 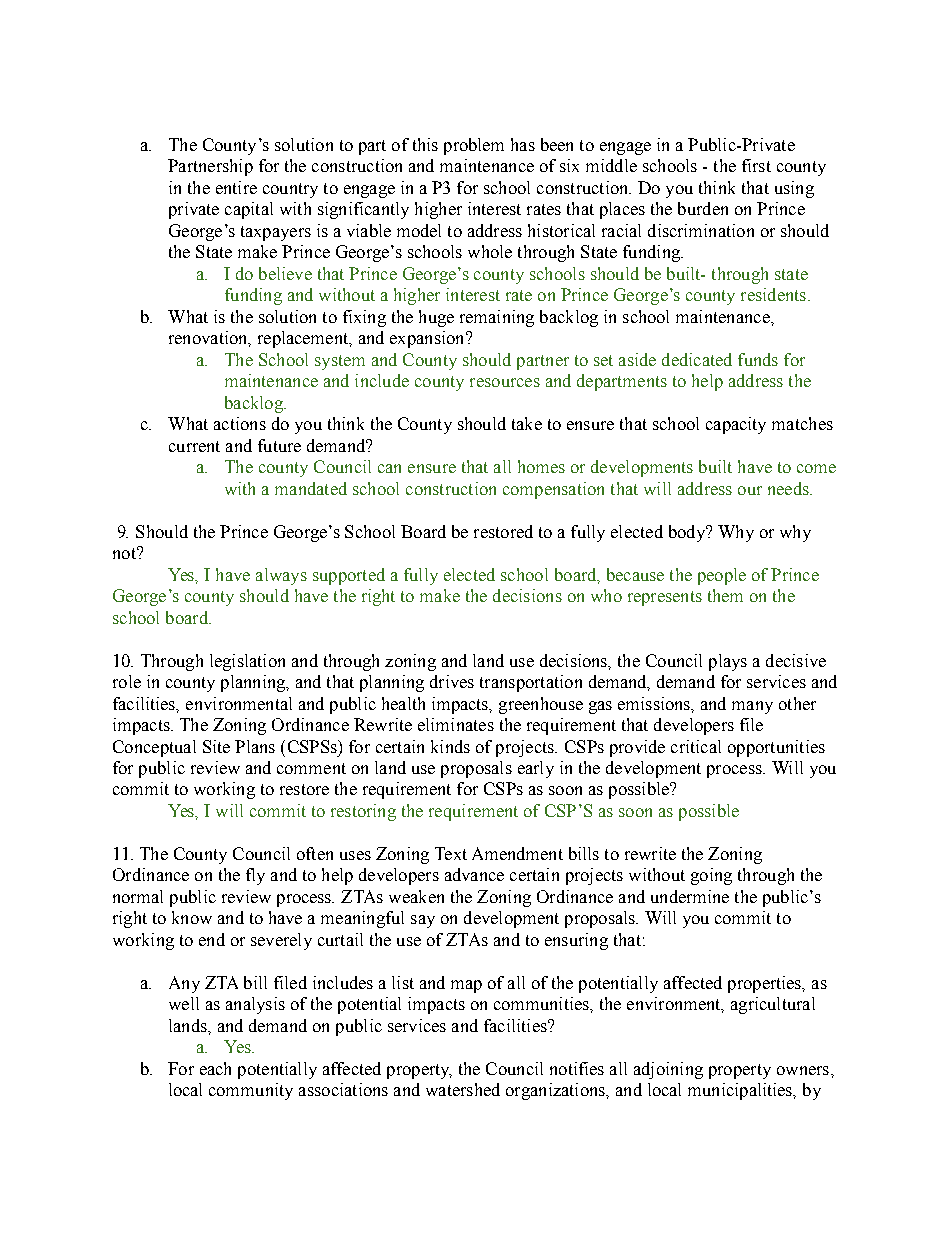 What do you see at coordinates (215, 1068) in the page?
I see `each` at bounding box center [215, 1068].
